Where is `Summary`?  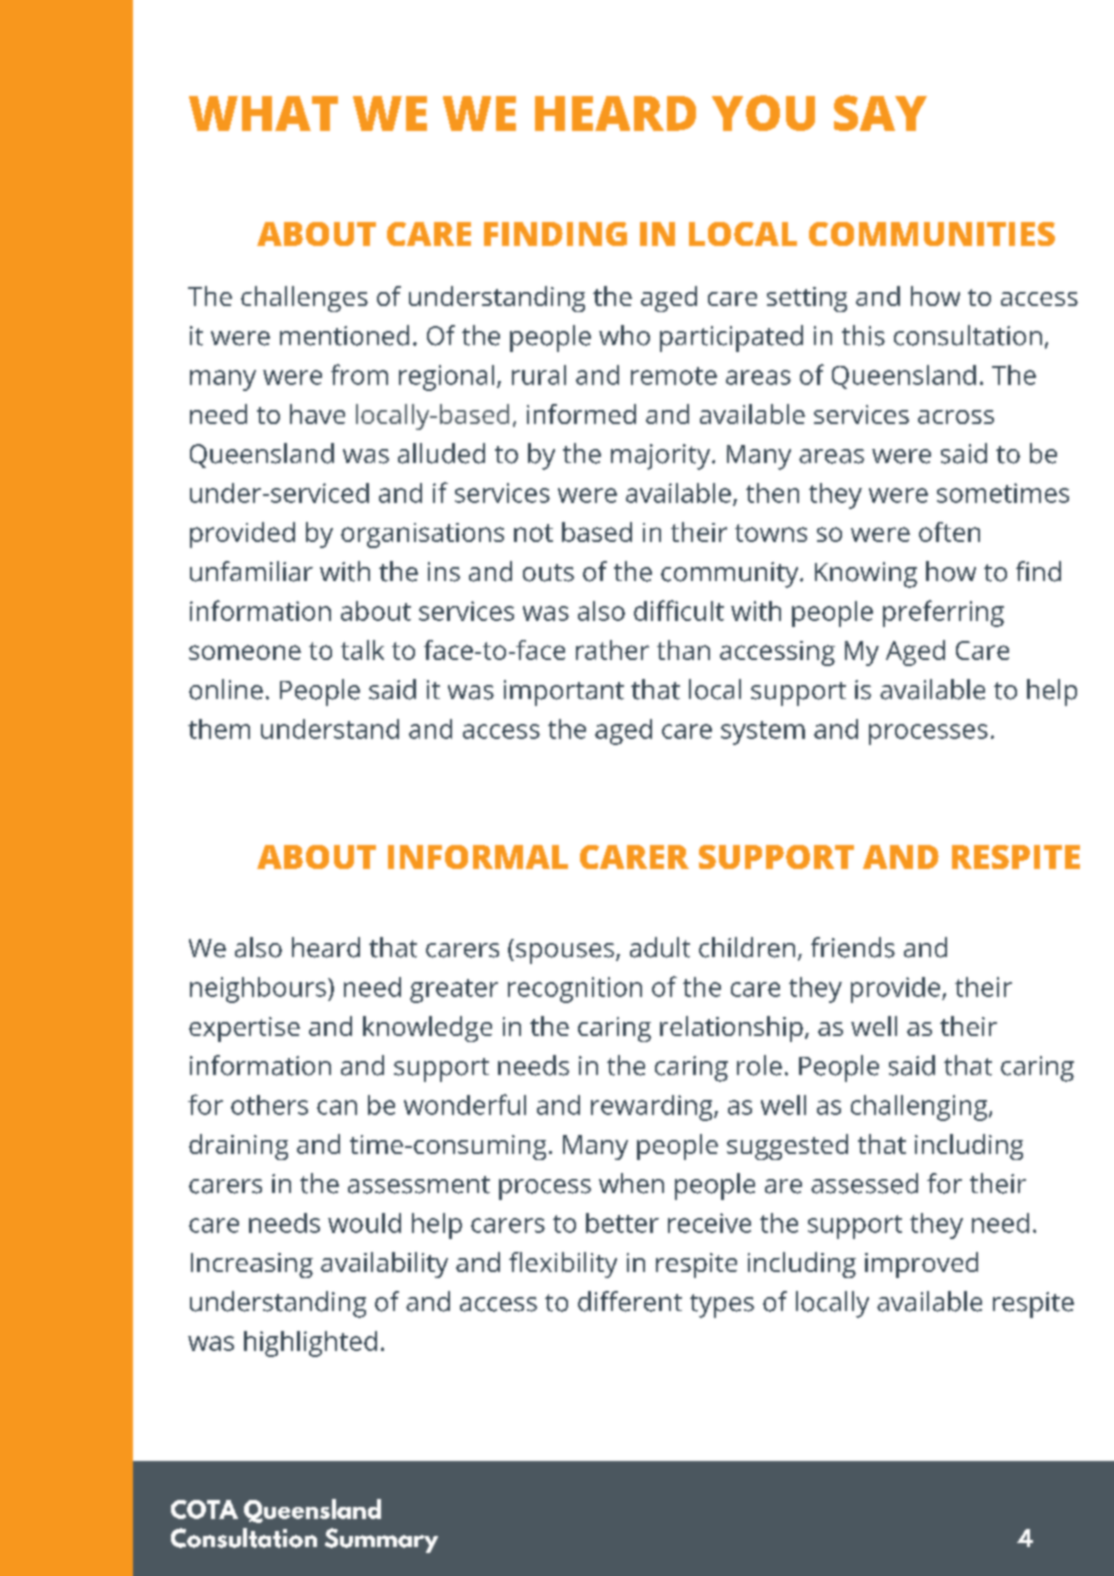 Summary is located at coordinates (381, 1540).
